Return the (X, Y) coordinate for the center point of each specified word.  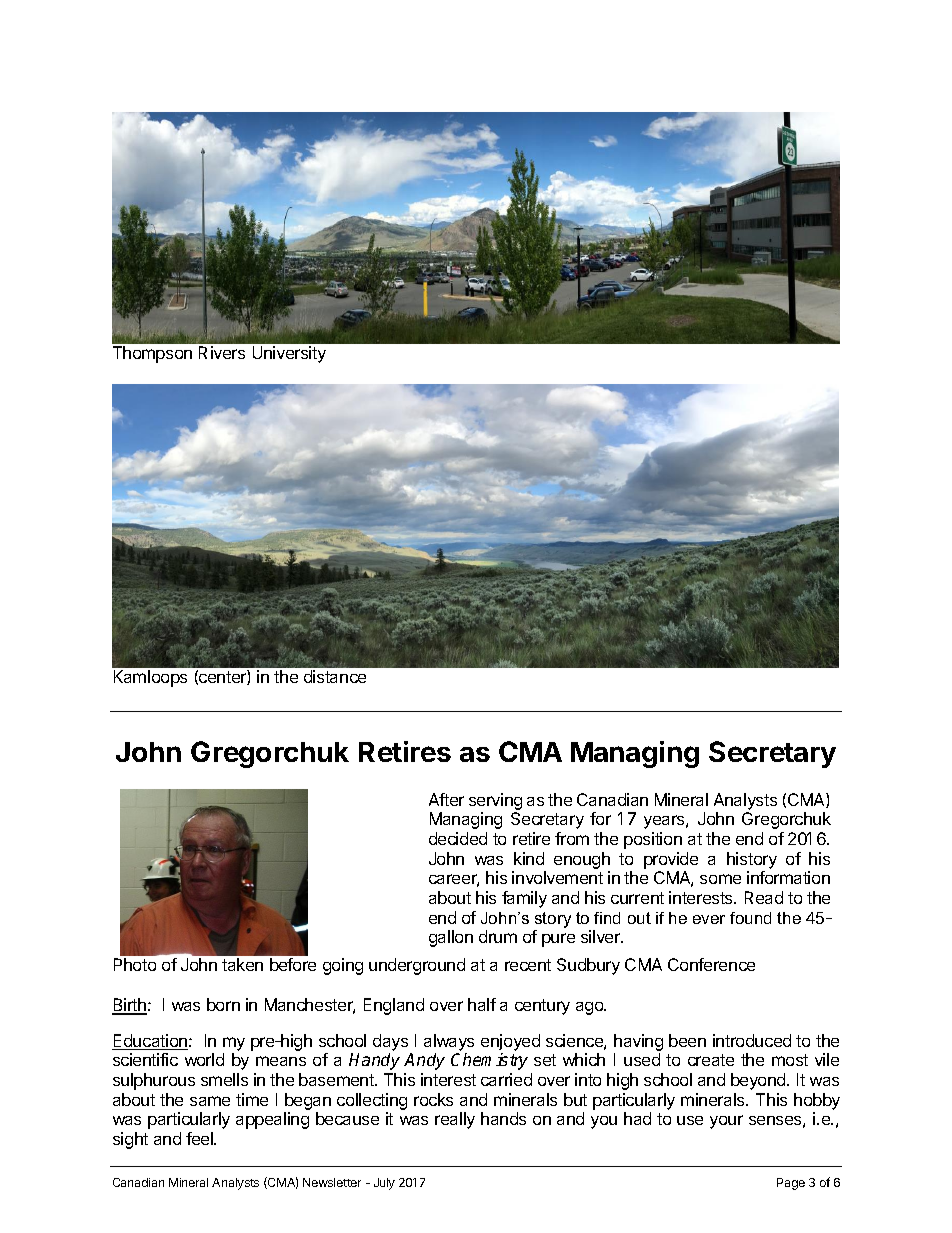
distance (335, 676)
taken (242, 964)
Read (764, 897)
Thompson (152, 354)
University (289, 354)
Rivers (222, 352)
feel (200, 1138)
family (524, 899)
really (455, 1120)
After (446, 799)
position (653, 840)
